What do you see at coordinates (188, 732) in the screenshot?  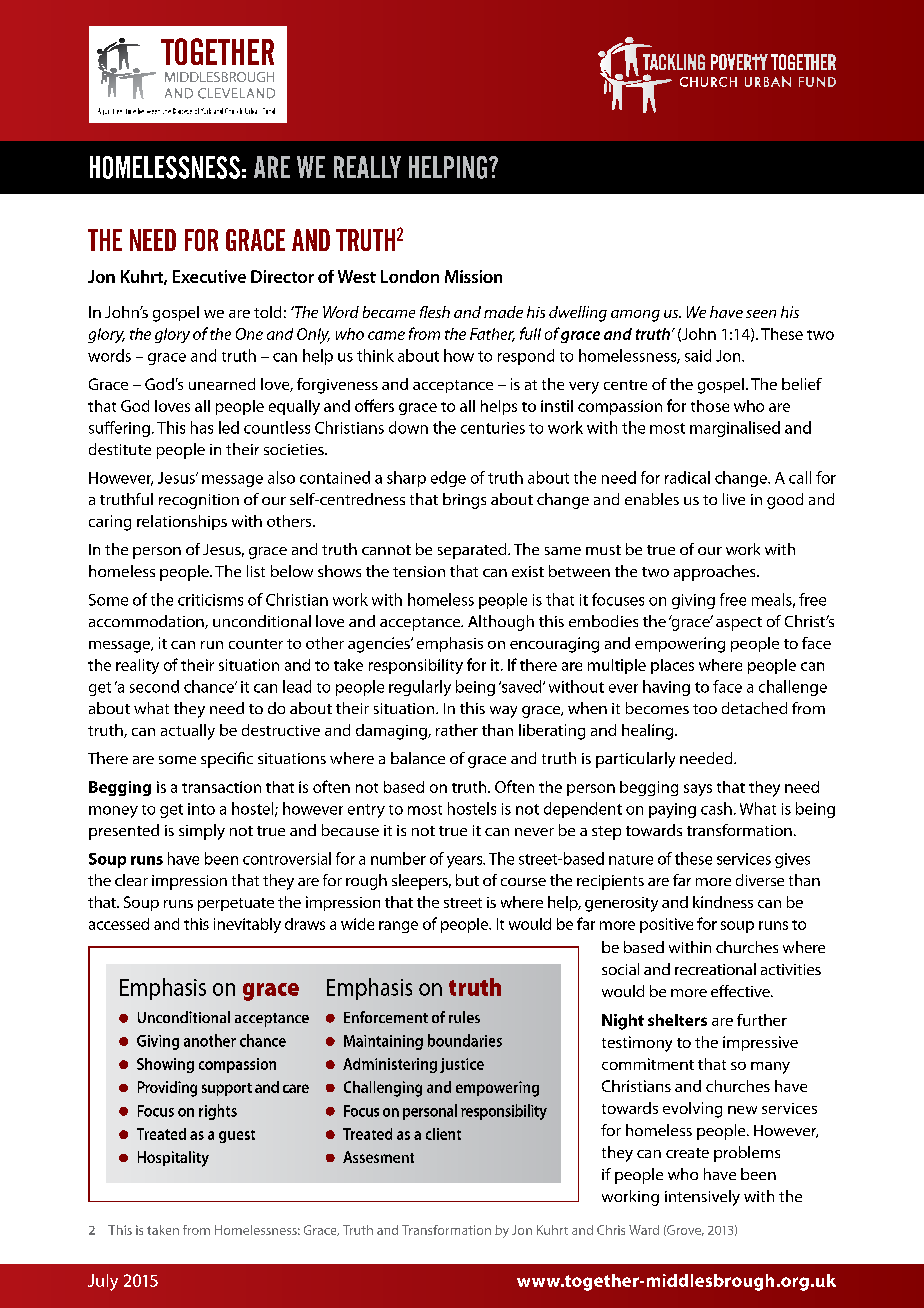 I see `actually` at bounding box center [188, 732].
